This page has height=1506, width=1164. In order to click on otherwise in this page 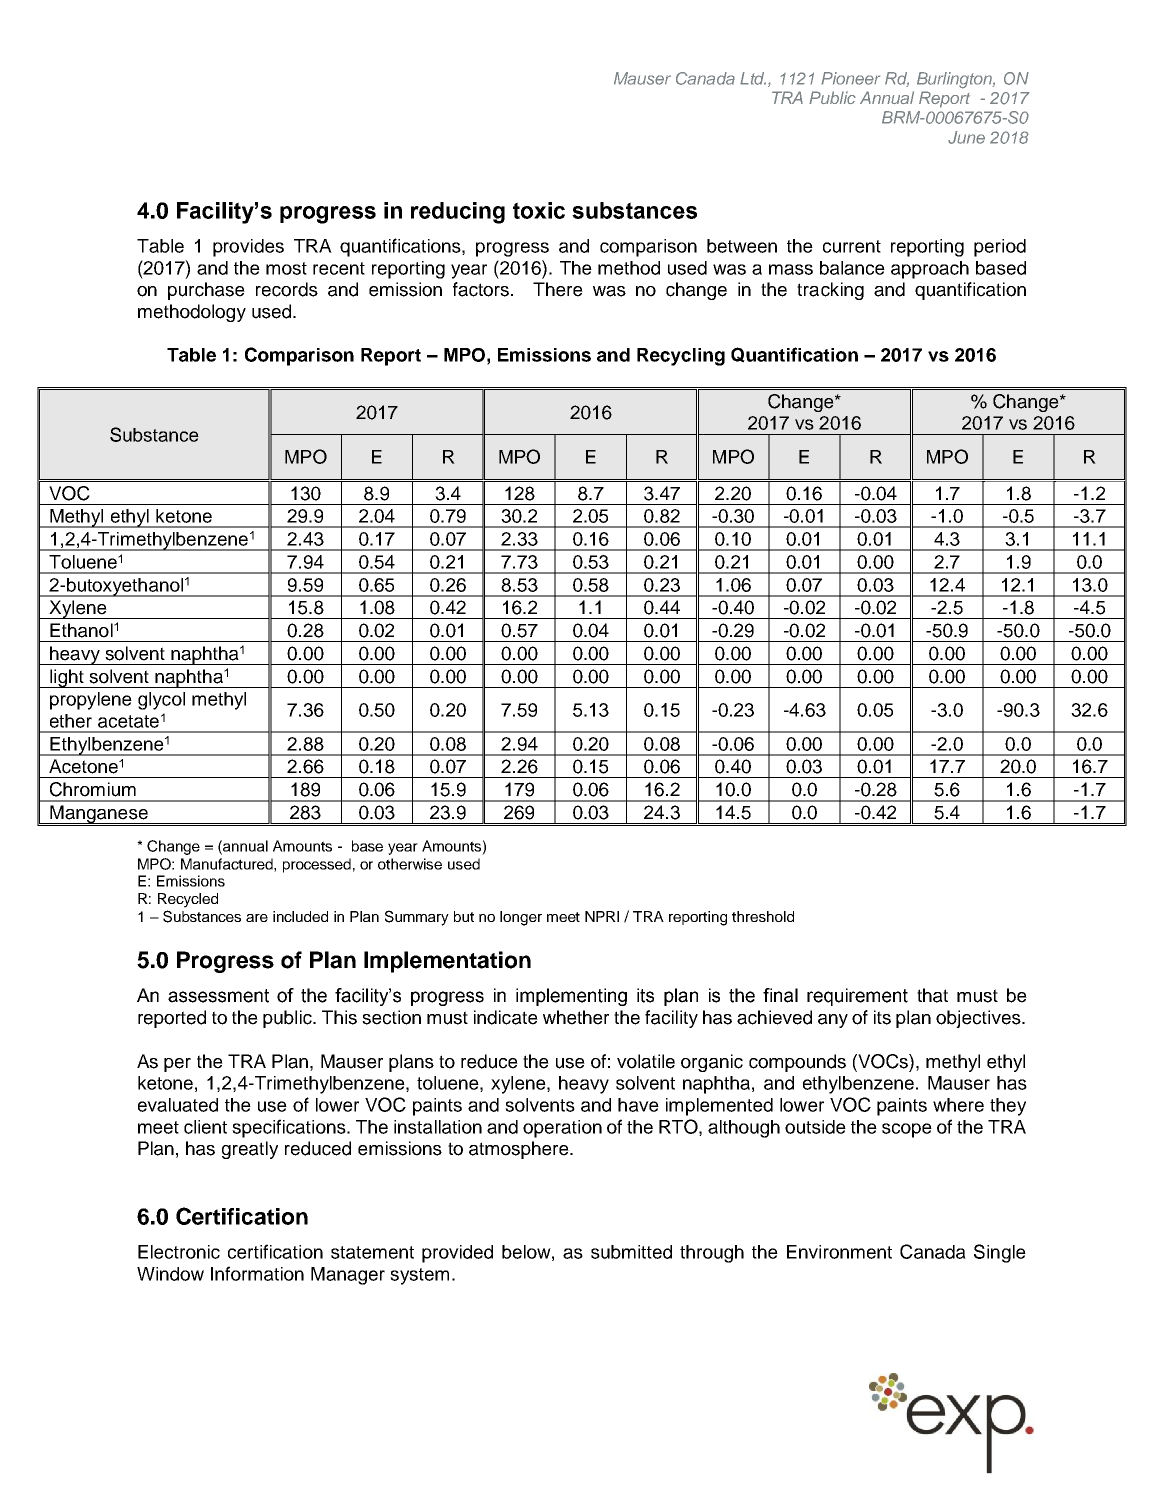, I will do `click(410, 864)`.
